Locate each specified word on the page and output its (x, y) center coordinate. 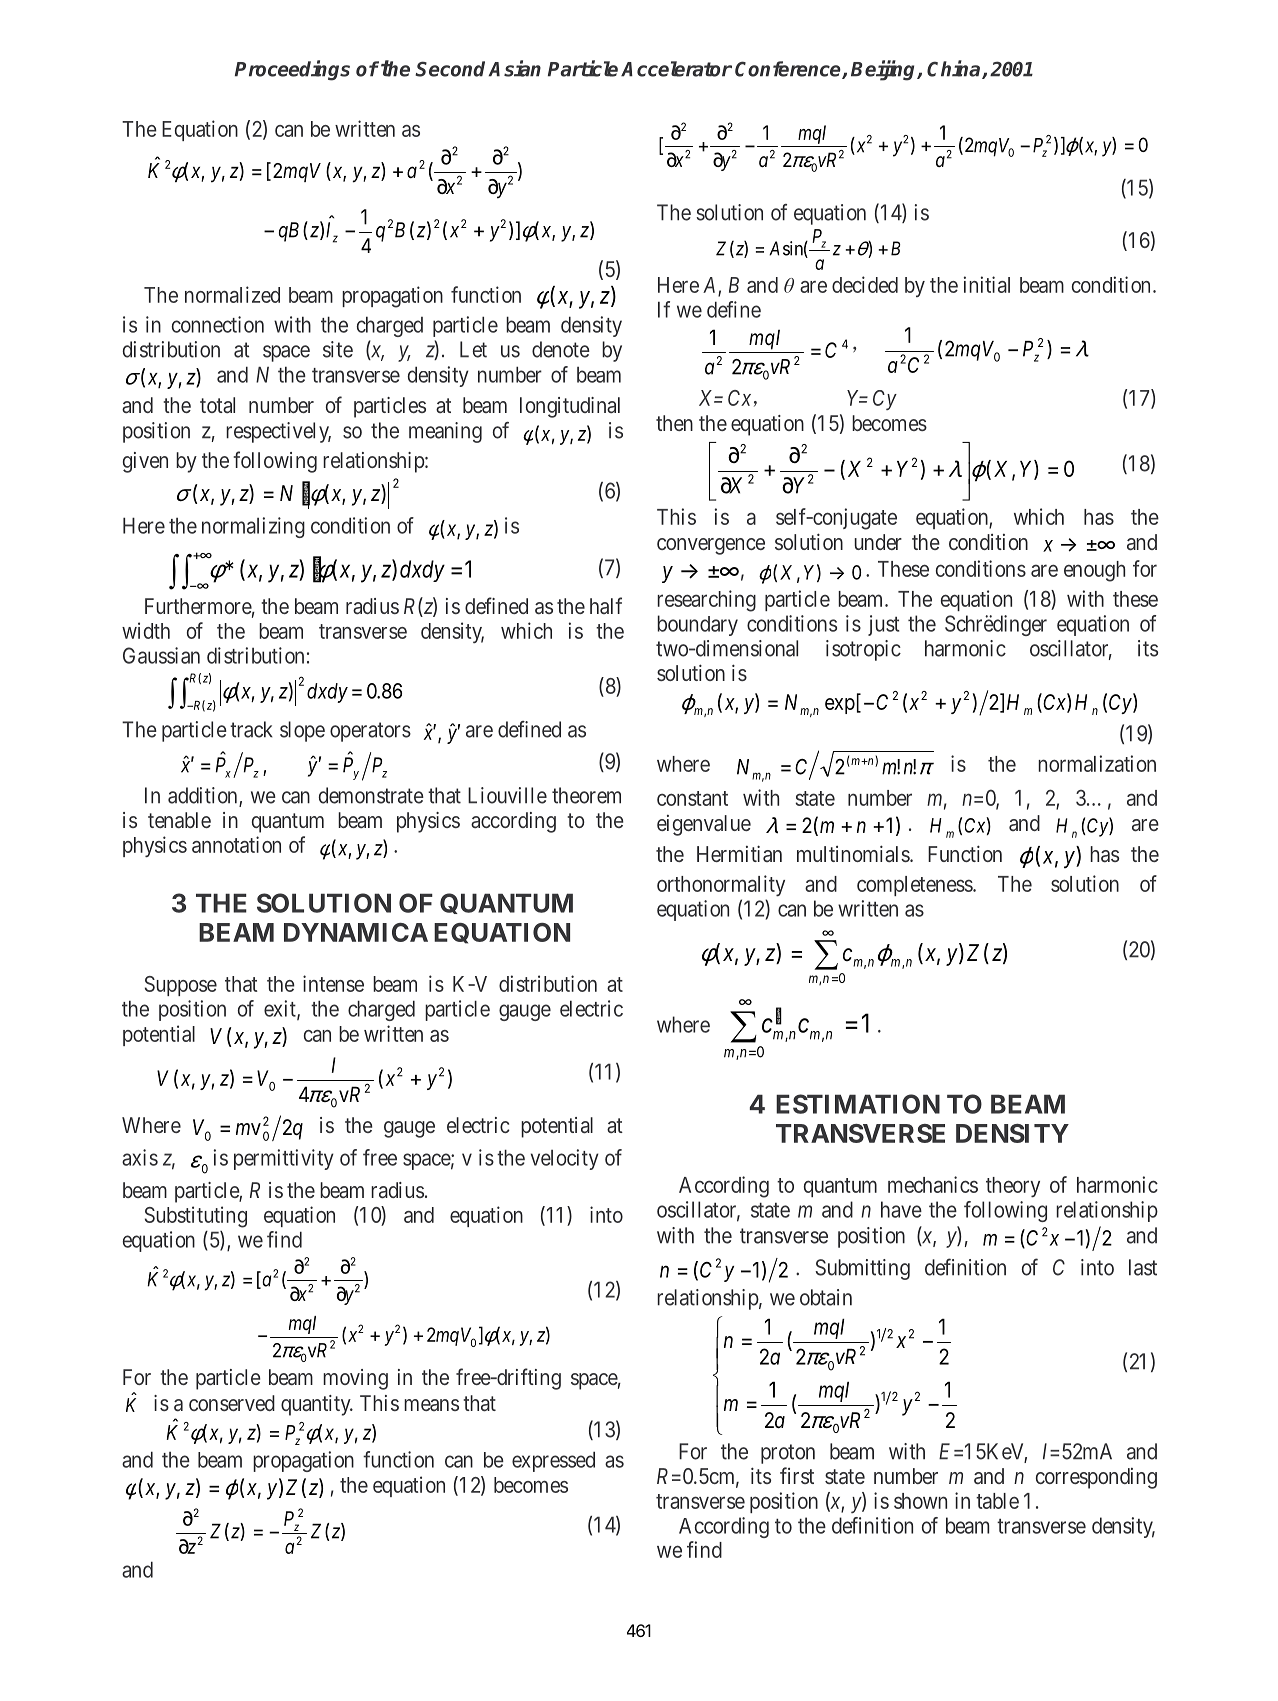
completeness (915, 886)
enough (1094, 571)
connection (218, 324)
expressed (553, 1461)
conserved (232, 1403)
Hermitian (739, 853)
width (146, 630)
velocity (565, 1159)
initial (987, 284)
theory (1013, 1187)
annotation (236, 844)
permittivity (284, 1159)
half (606, 605)
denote (561, 349)
